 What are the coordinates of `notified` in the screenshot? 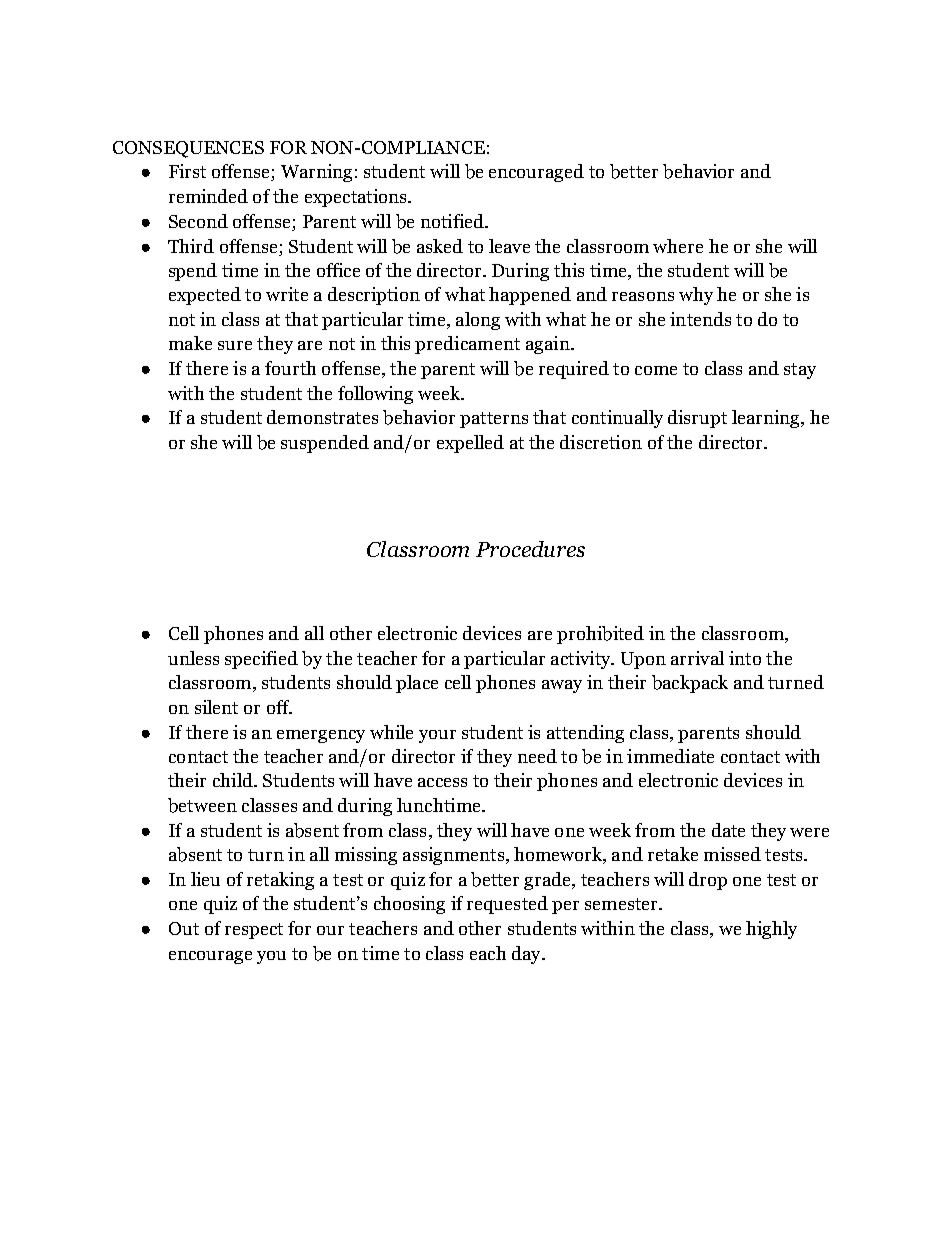 It's located at (453, 221).
